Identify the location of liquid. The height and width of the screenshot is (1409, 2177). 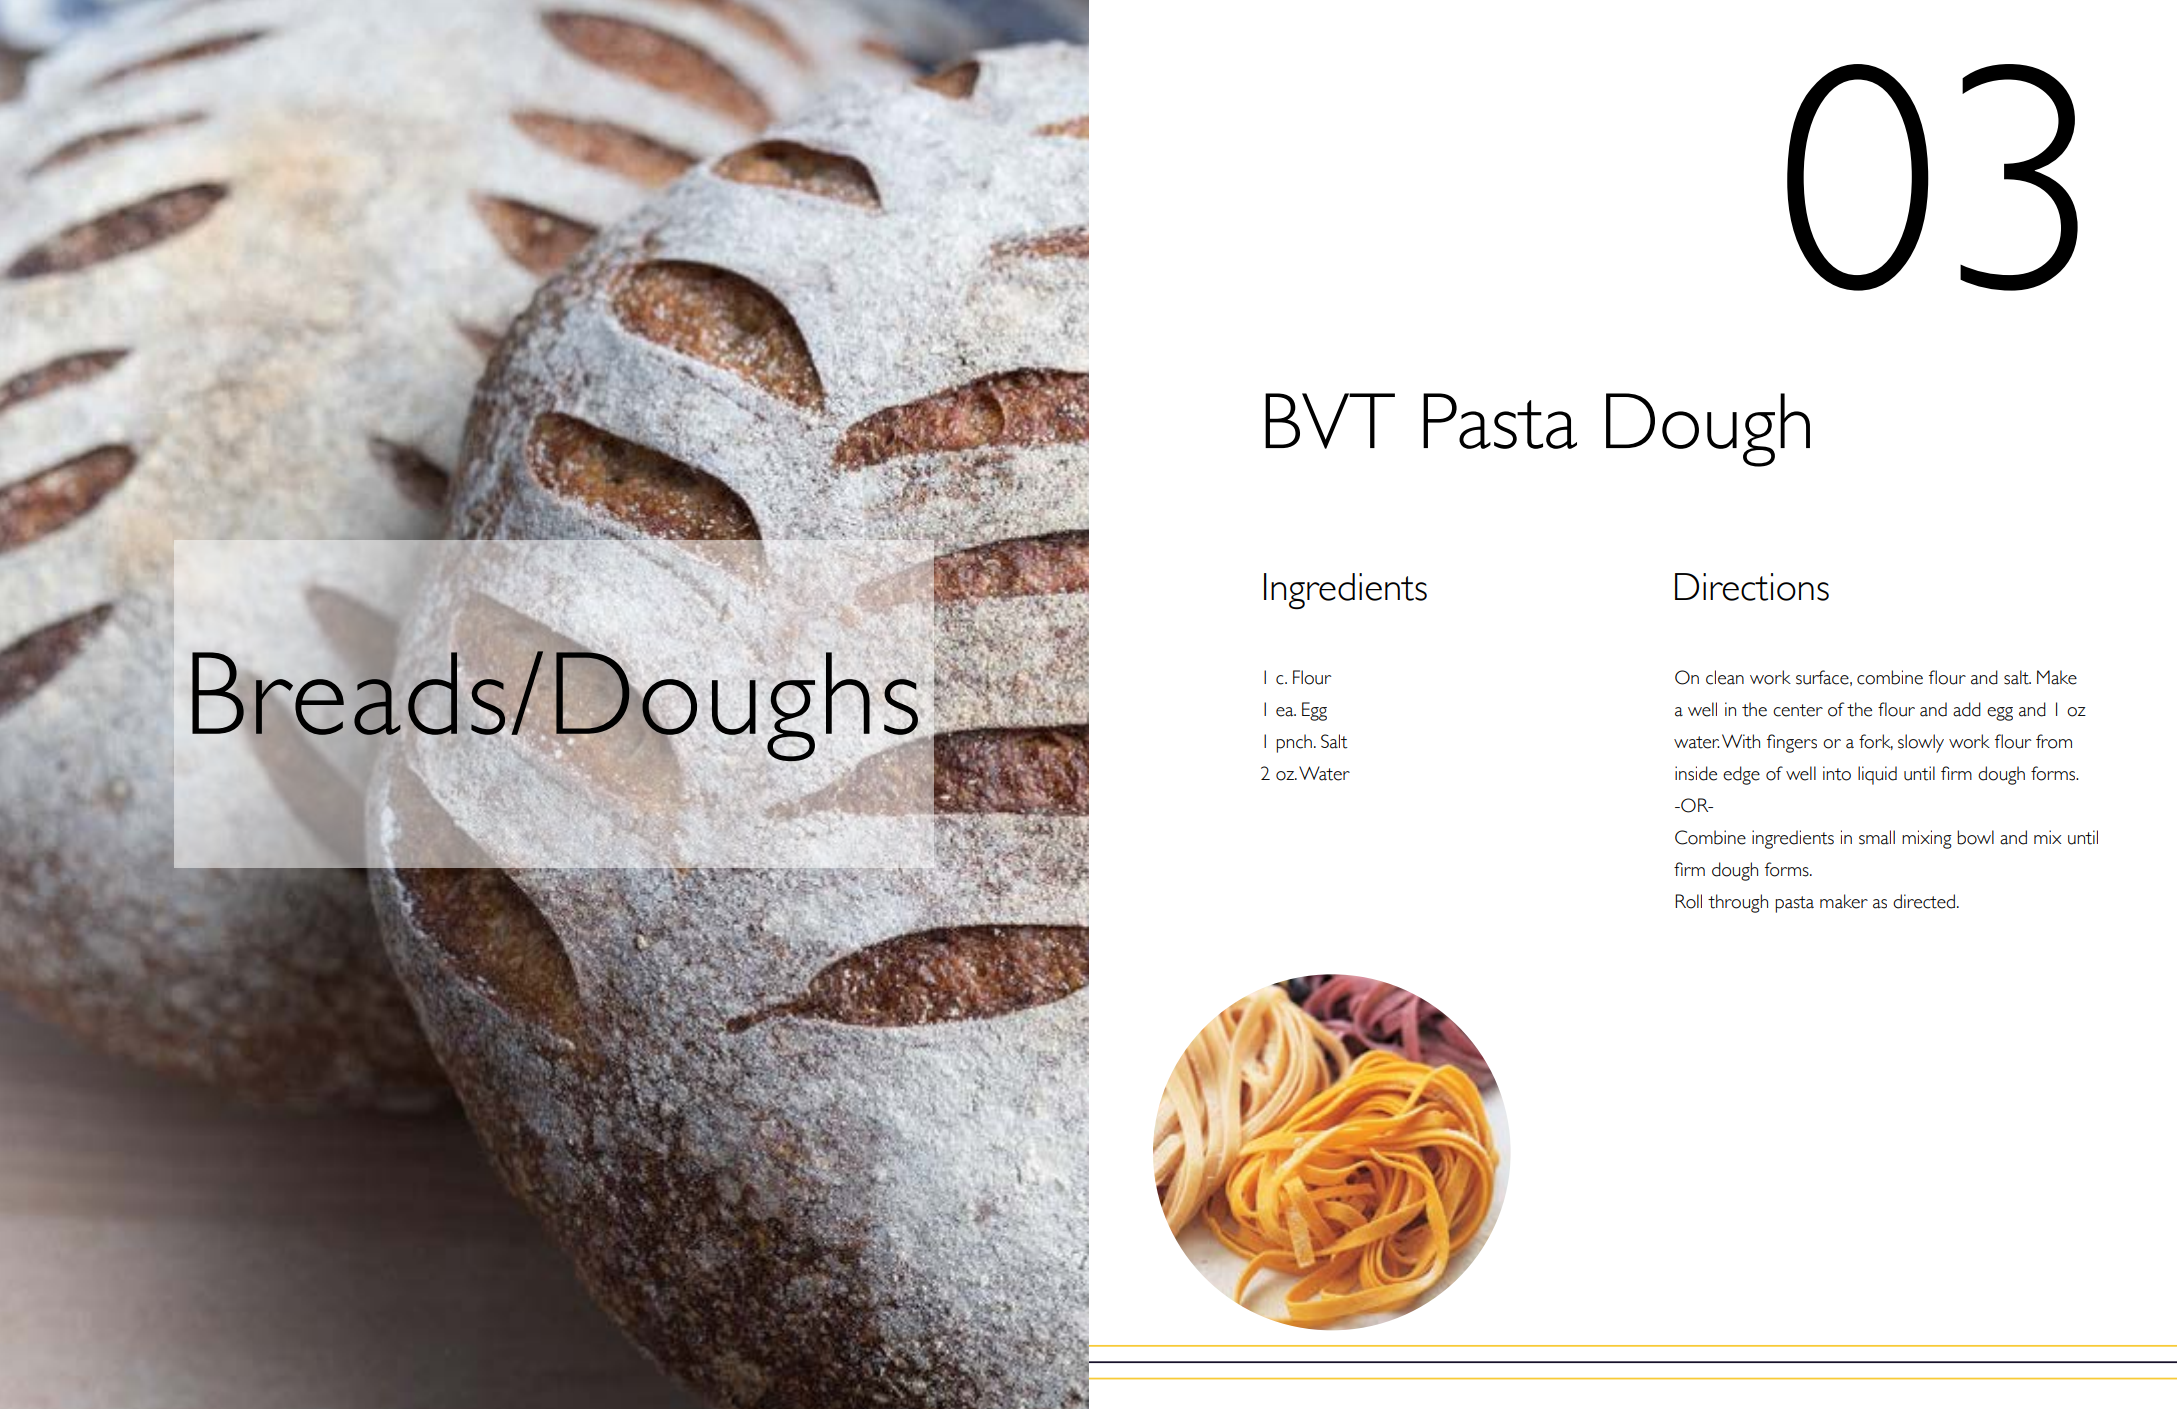
(1877, 775).
